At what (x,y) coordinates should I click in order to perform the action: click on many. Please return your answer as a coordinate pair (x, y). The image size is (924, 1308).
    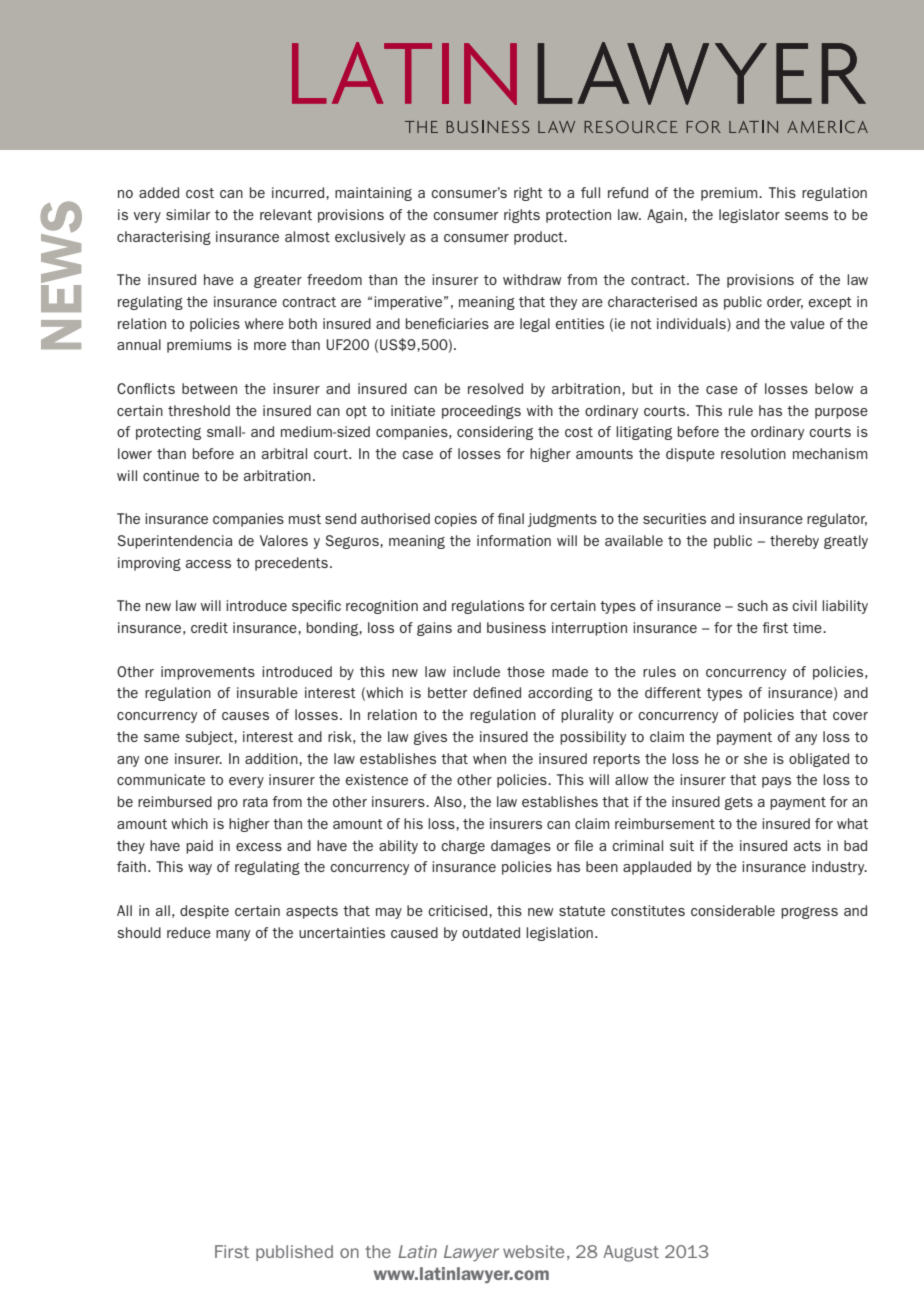
    Looking at the image, I should click on (233, 935).
